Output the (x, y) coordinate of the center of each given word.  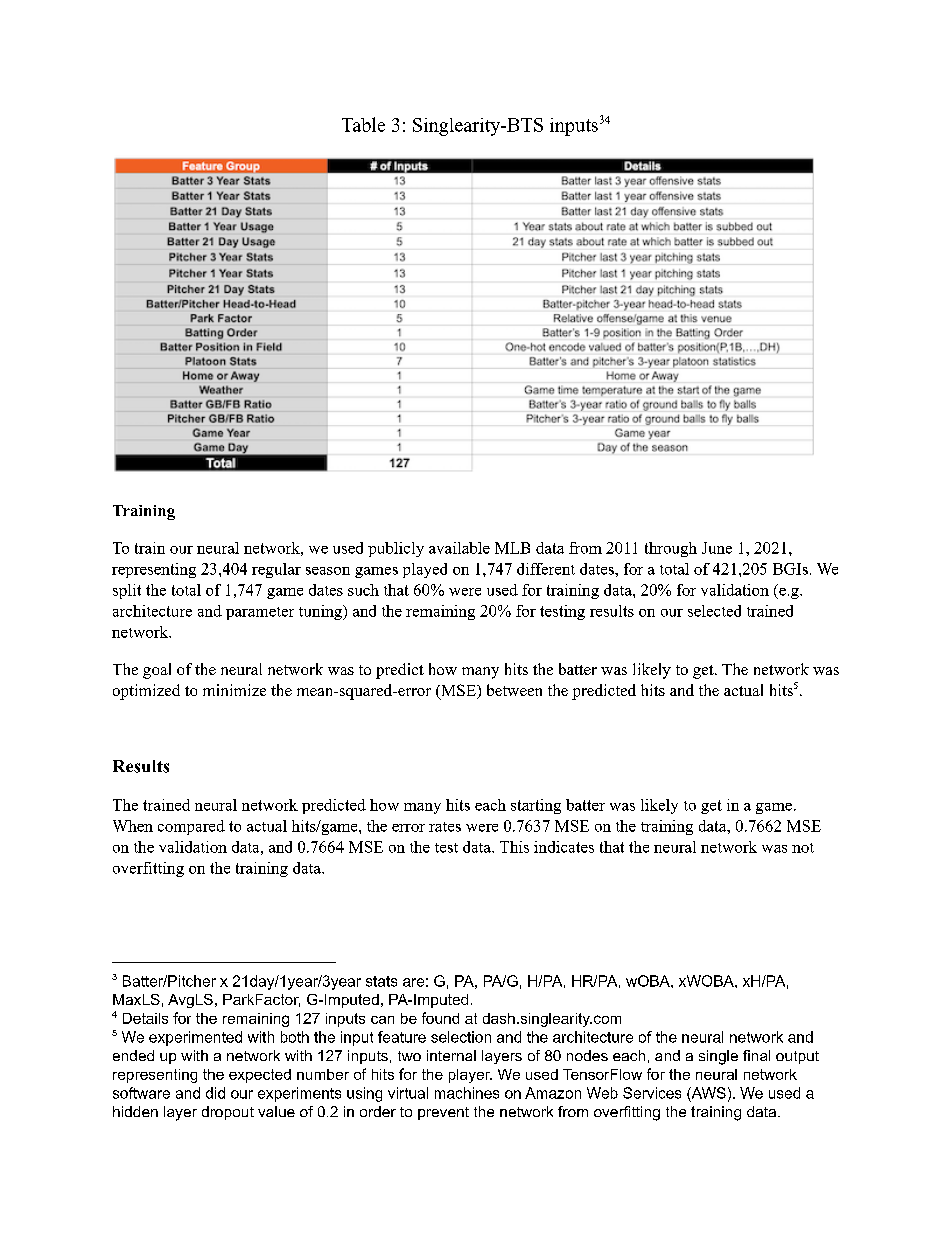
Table (363, 124)
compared (191, 827)
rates (445, 827)
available (459, 548)
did (215, 1093)
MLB (512, 548)
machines (467, 1093)
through (671, 549)
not (803, 848)
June (717, 548)
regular (276, 570)
